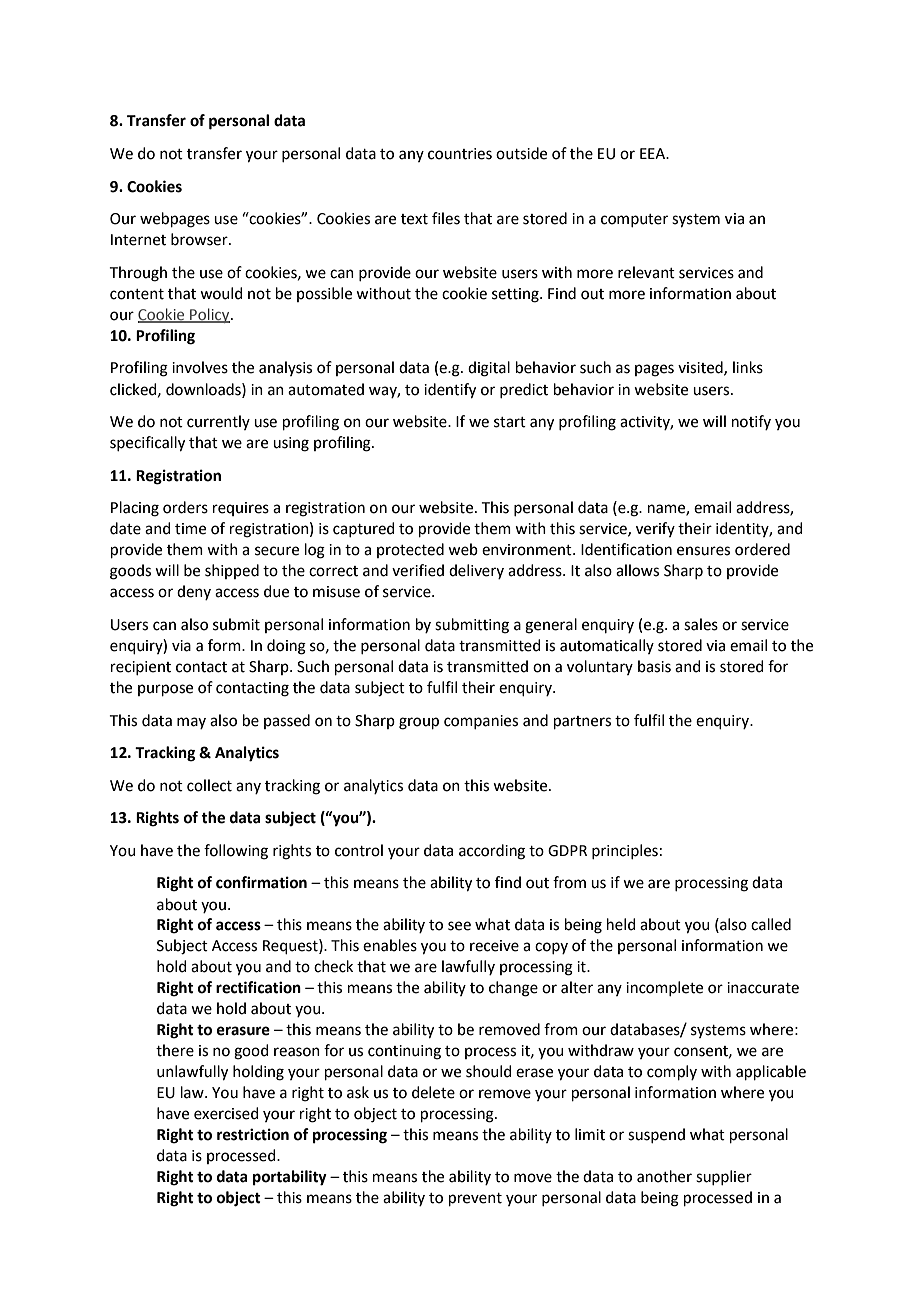 This image has width=924, height=1308. I want to click on purpose, so click(165, 690).
